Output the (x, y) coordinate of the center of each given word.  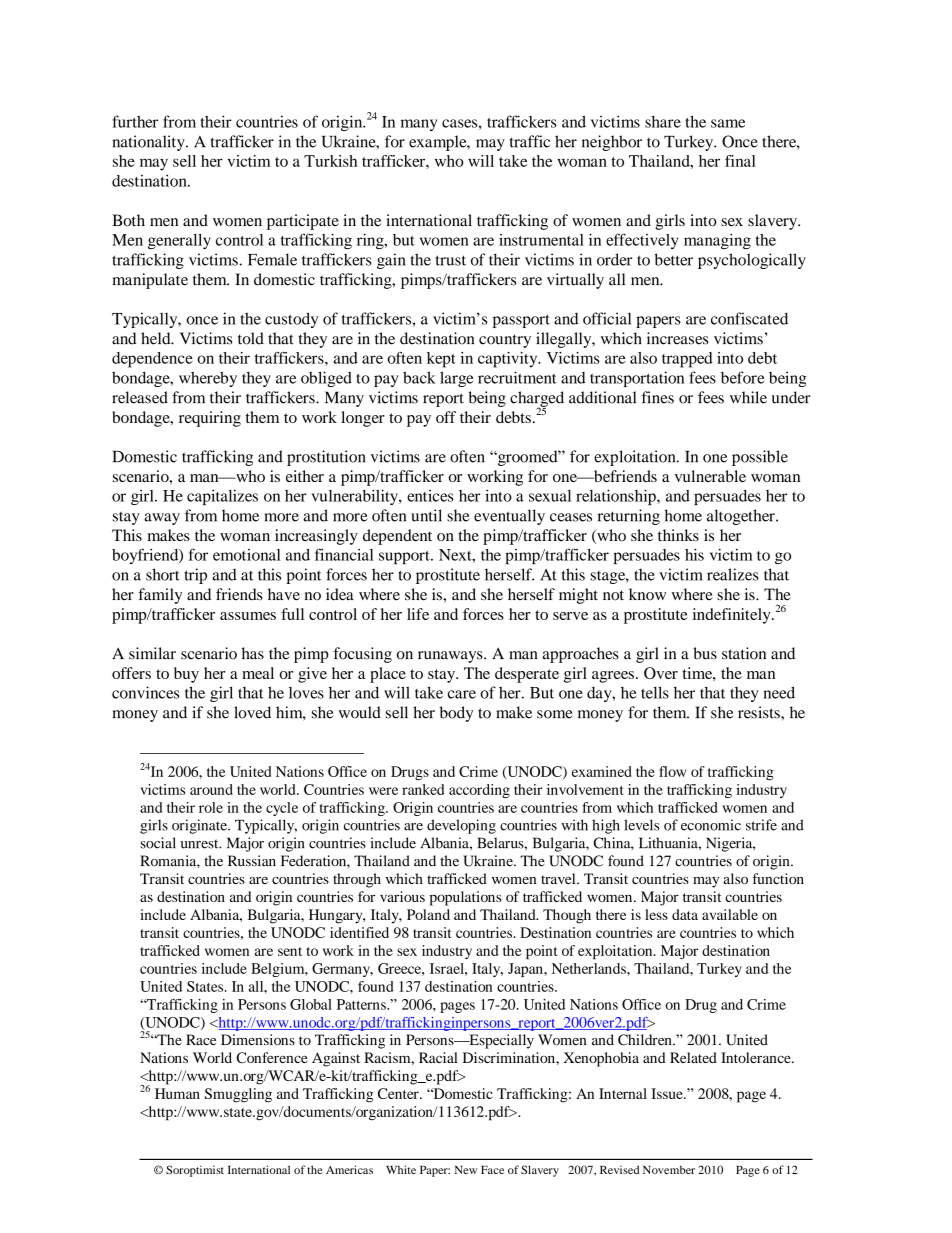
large (456, 379)
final (740, 161)
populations (465, 898)
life (418, 614)
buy (186, 675)
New (466, 1170)
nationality (149, 143)
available (730, 914)
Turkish (330, 161)
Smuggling (238, 1095)
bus (705, 653)
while (748, 397)
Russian (252, 861)
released (140, 397)
